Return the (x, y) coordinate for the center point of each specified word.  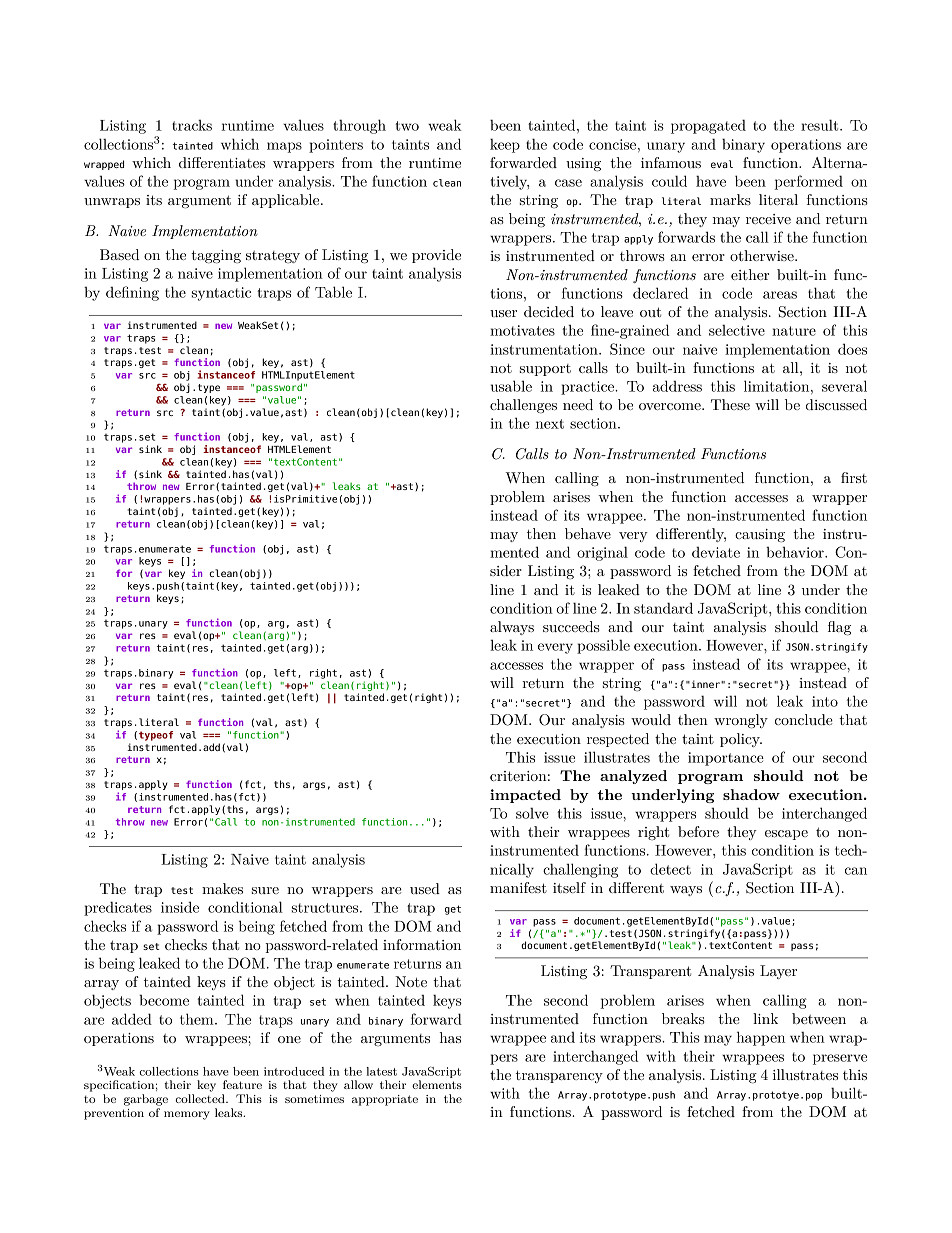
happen (761, 1038)
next (550, 424)
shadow (751, 794)
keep (505, 145)
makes (222, 888)
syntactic (221, 294)
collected (201, 1098)
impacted (525, 796)
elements (437, 1084)
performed (808, 182)
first (854, 477)
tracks (192, 125)
